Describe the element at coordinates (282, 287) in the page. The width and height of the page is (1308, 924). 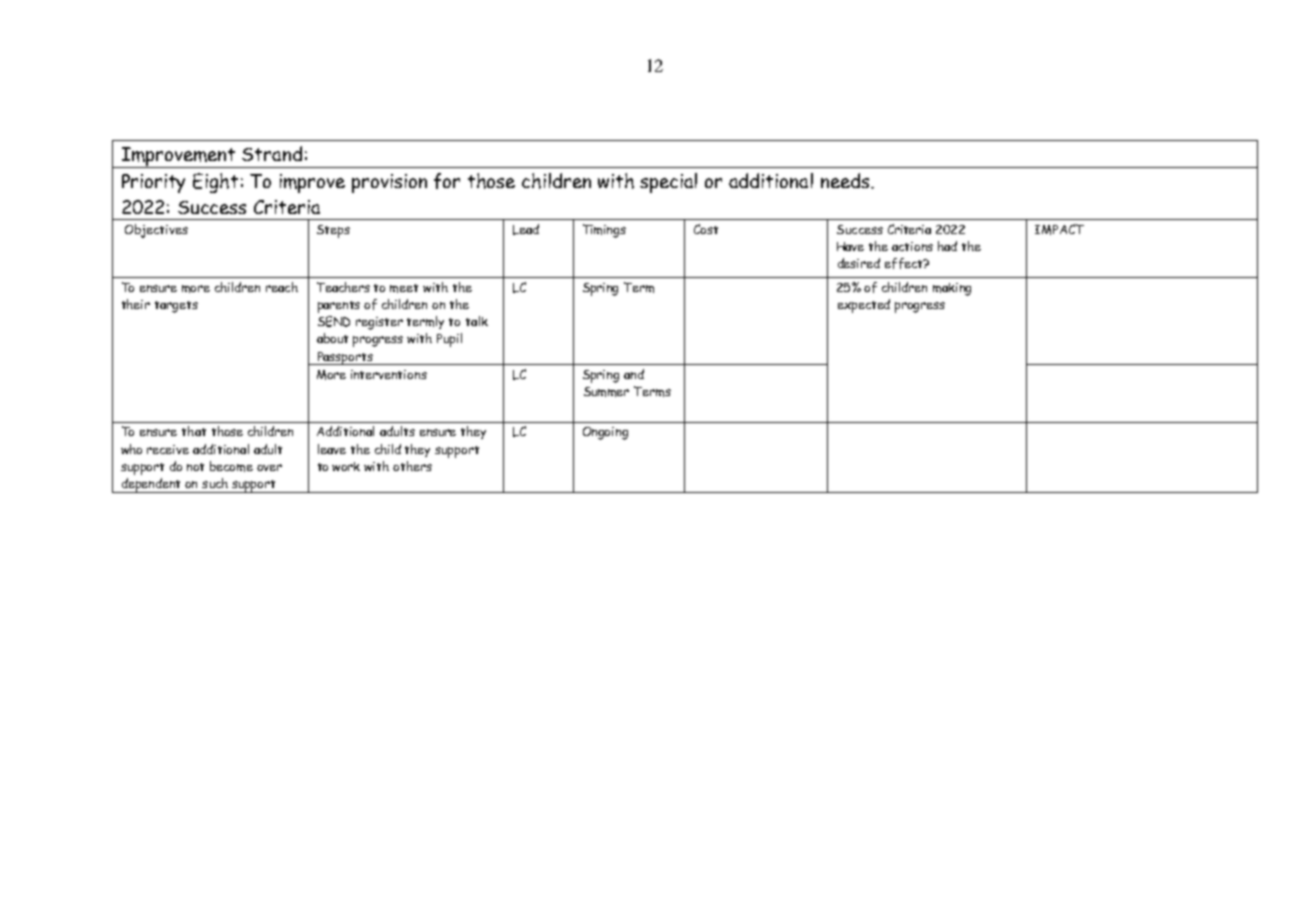
I see `reach` at that location.
